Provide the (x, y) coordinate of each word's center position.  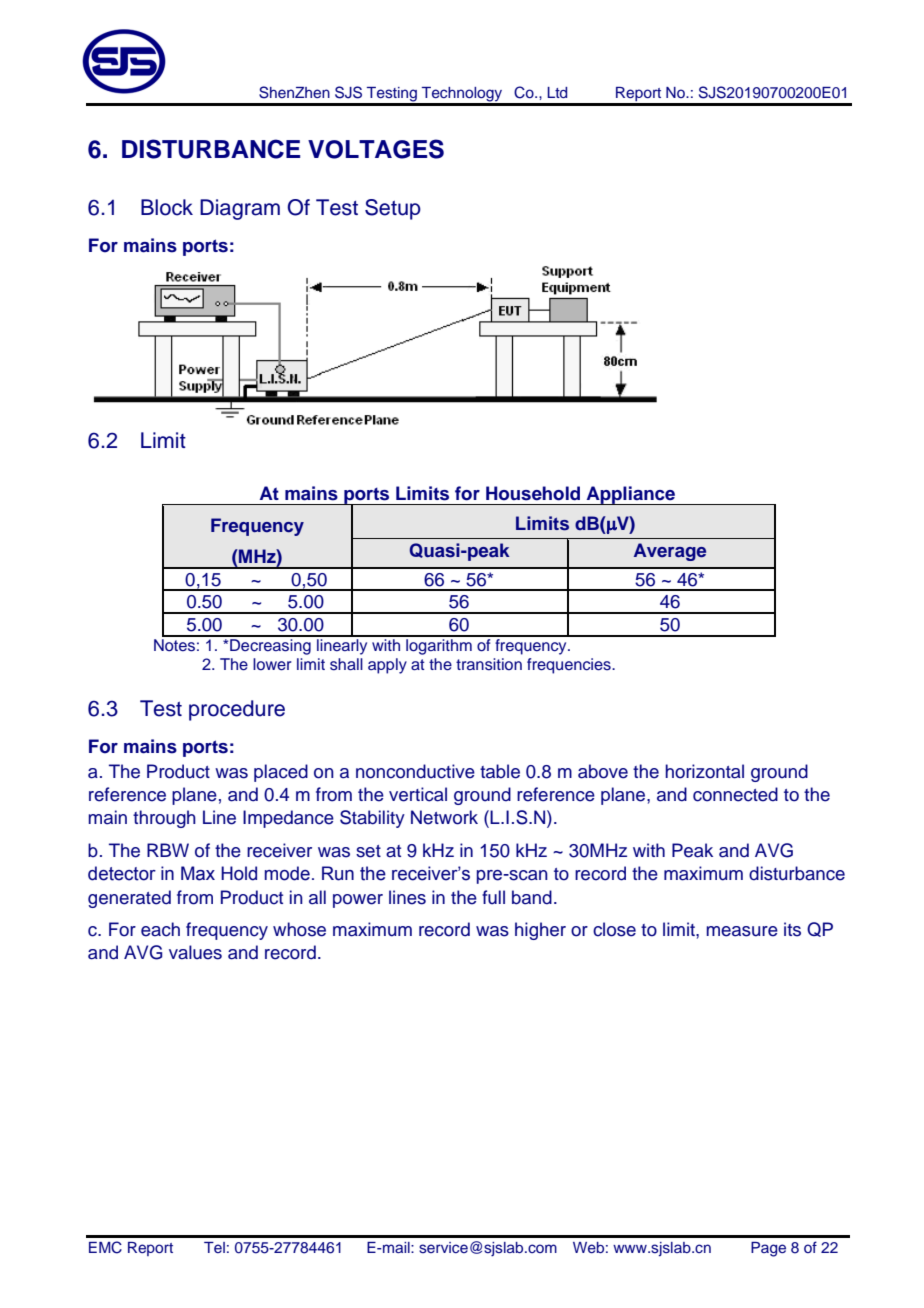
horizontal (704, 771)
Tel (214, 1247)
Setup (393, 209)
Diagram (240, 209)
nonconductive (415, 771)
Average (670, 552)
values (195, 952)
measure (742, 931)
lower (272, 664)
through (164, 819)
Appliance (630, 495)
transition (489, 664)
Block (167, 207)
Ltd (557, 92)
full (493, 897)
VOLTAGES (376, 149)
